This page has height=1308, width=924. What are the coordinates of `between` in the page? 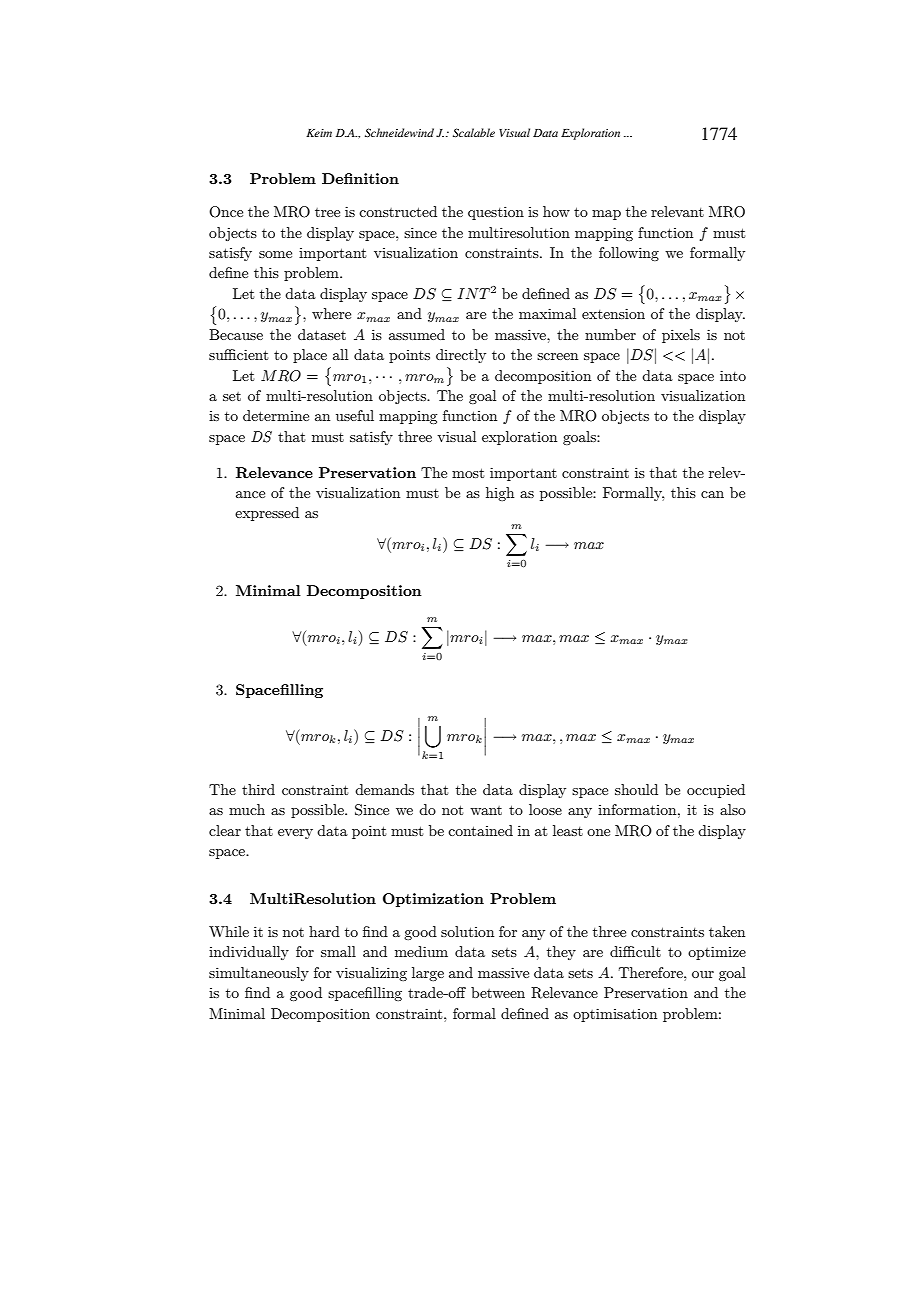 It's located at (498, 992).
